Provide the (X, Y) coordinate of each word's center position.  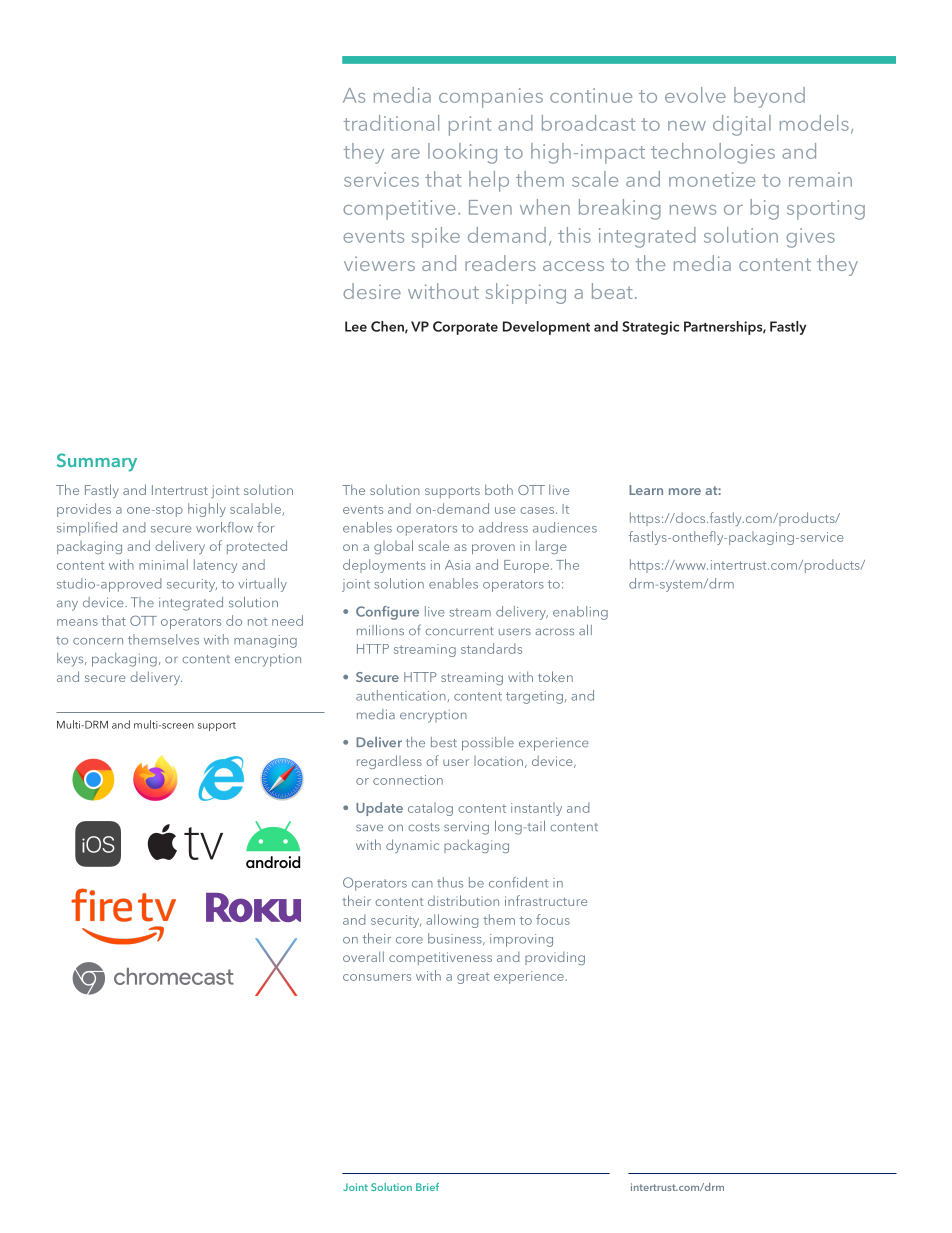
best (444, 742)
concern (98, 641)
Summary (97, 462)
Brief (427, 1187)
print (470, 126)
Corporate (465, 328)
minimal (163, 564)
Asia (457, 565)
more (685, 491)
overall (363, 956)
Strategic (651, 328)
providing (555, 958)
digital (742, 125)
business (456, 939)
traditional (391, 123)
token (555, 676)
